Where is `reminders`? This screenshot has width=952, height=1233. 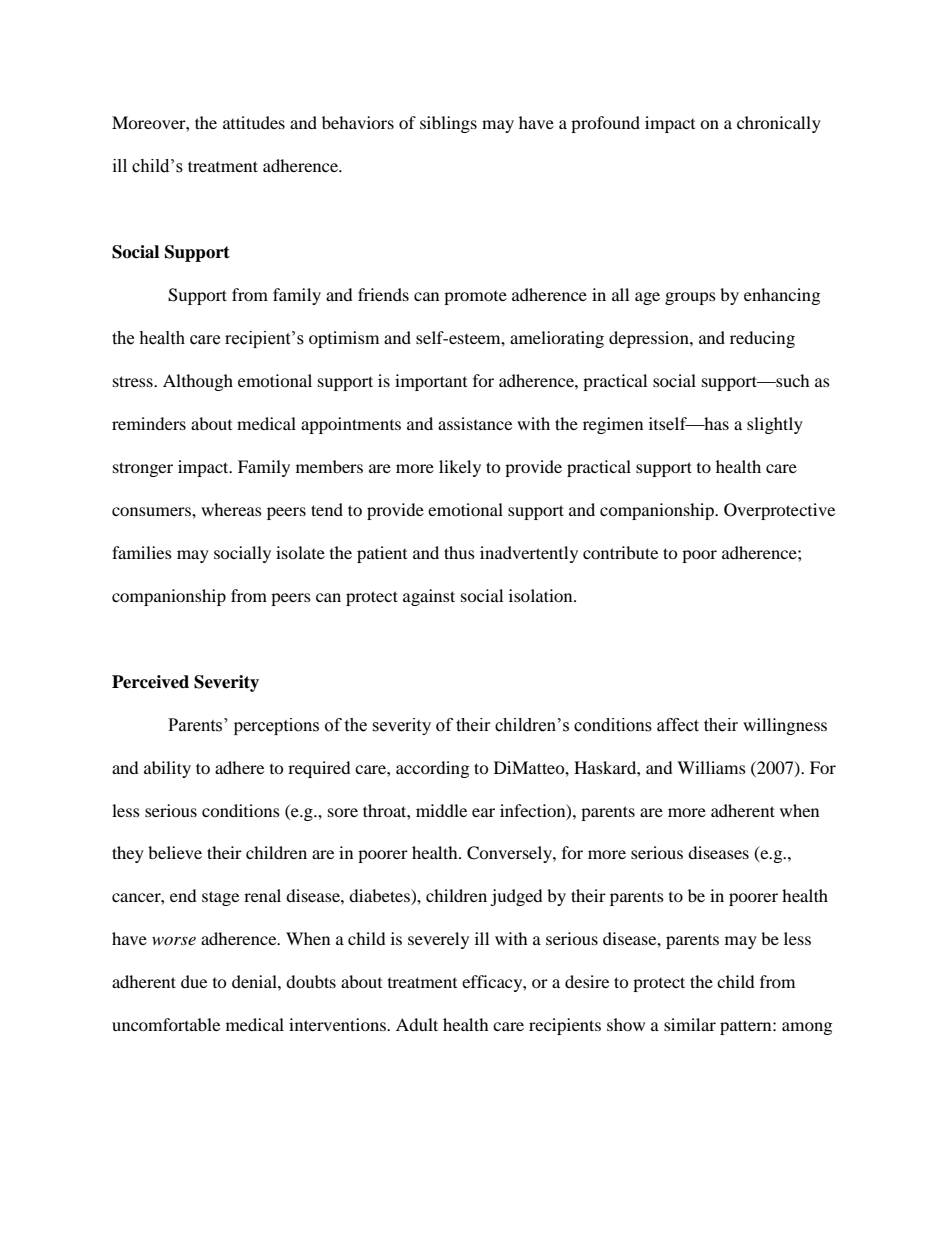 reminders is located at coordinates (149, 423).
